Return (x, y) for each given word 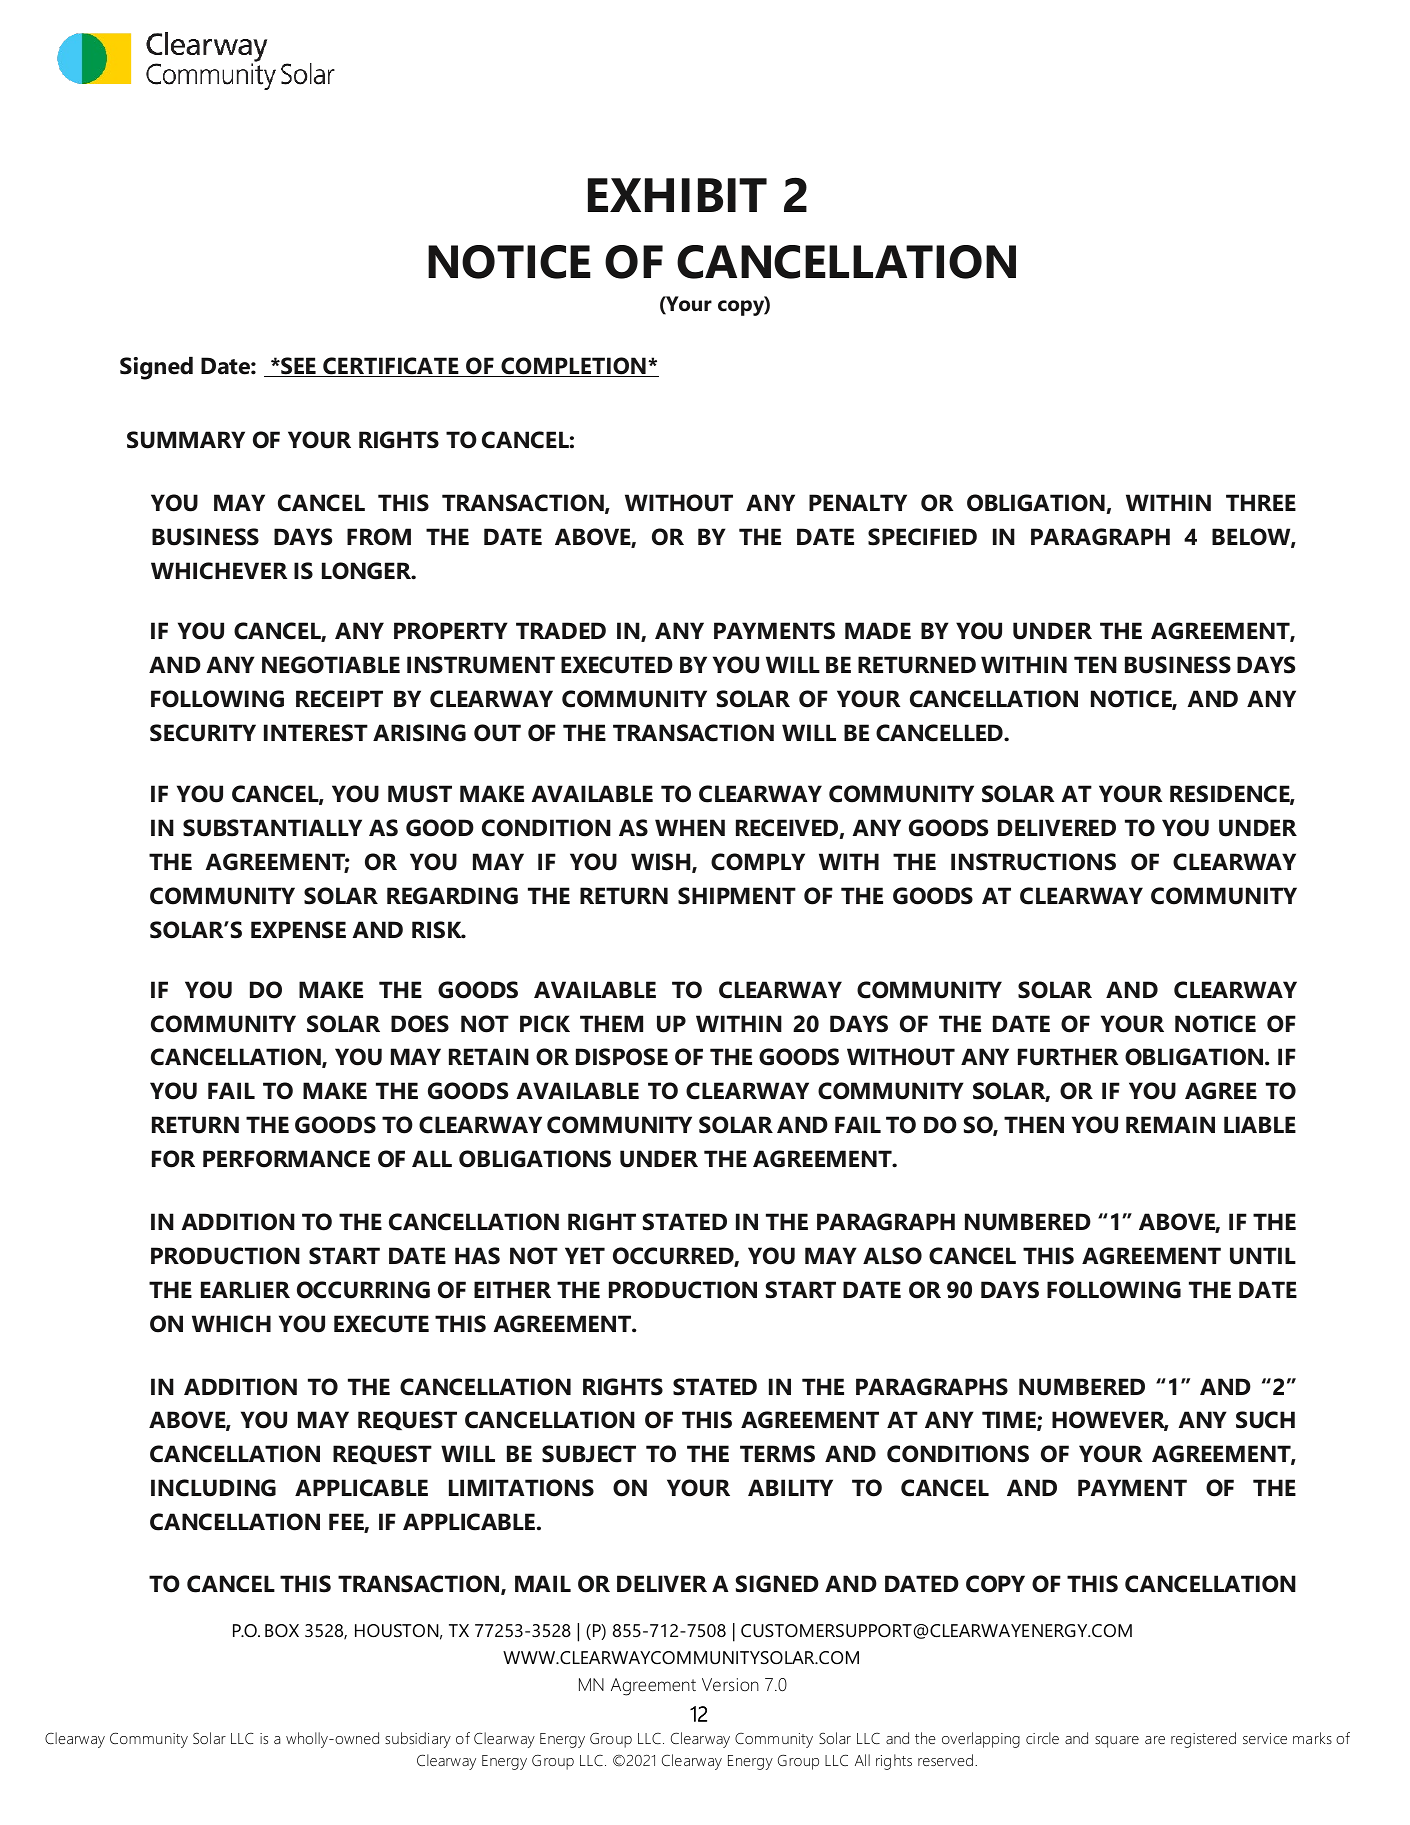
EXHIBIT (677, 195)
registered (1203, 1740)
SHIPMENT (737, 896)
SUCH (1265, 1420)
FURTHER (1068, 1057)
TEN (1095, 664)
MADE (878, 630)
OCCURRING (363, 1290)
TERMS (777, 1454)
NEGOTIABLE (331, 665)
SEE (298, 367)
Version (730, 1684)
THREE (1261, 502)
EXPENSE (298, 930)
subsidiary (418, 1740)
